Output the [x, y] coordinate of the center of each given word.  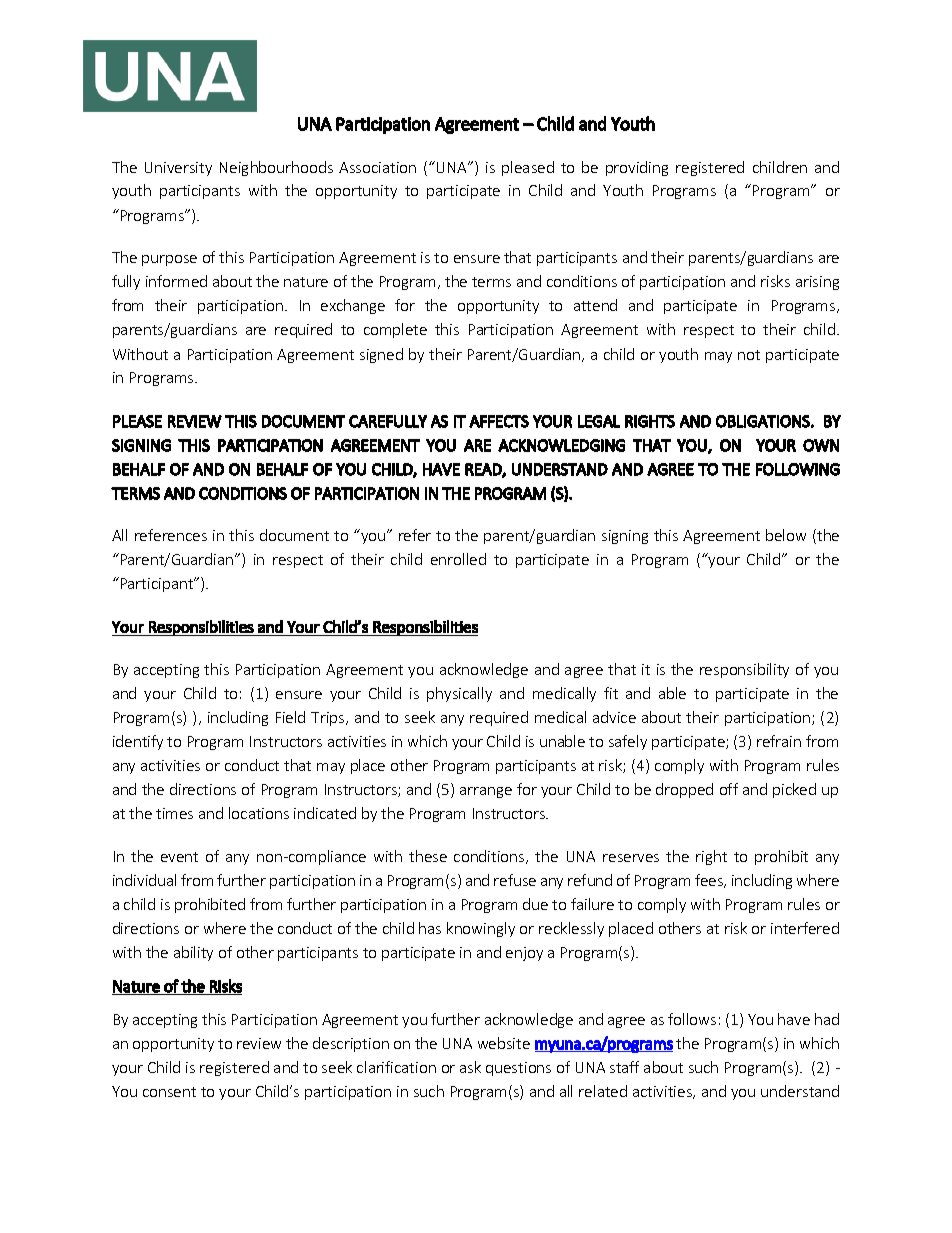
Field [290, 717]
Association [377, 167]
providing [637, 168]
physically [459, 694]
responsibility [744, 670]
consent [169, 1092]
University [178, 169]
